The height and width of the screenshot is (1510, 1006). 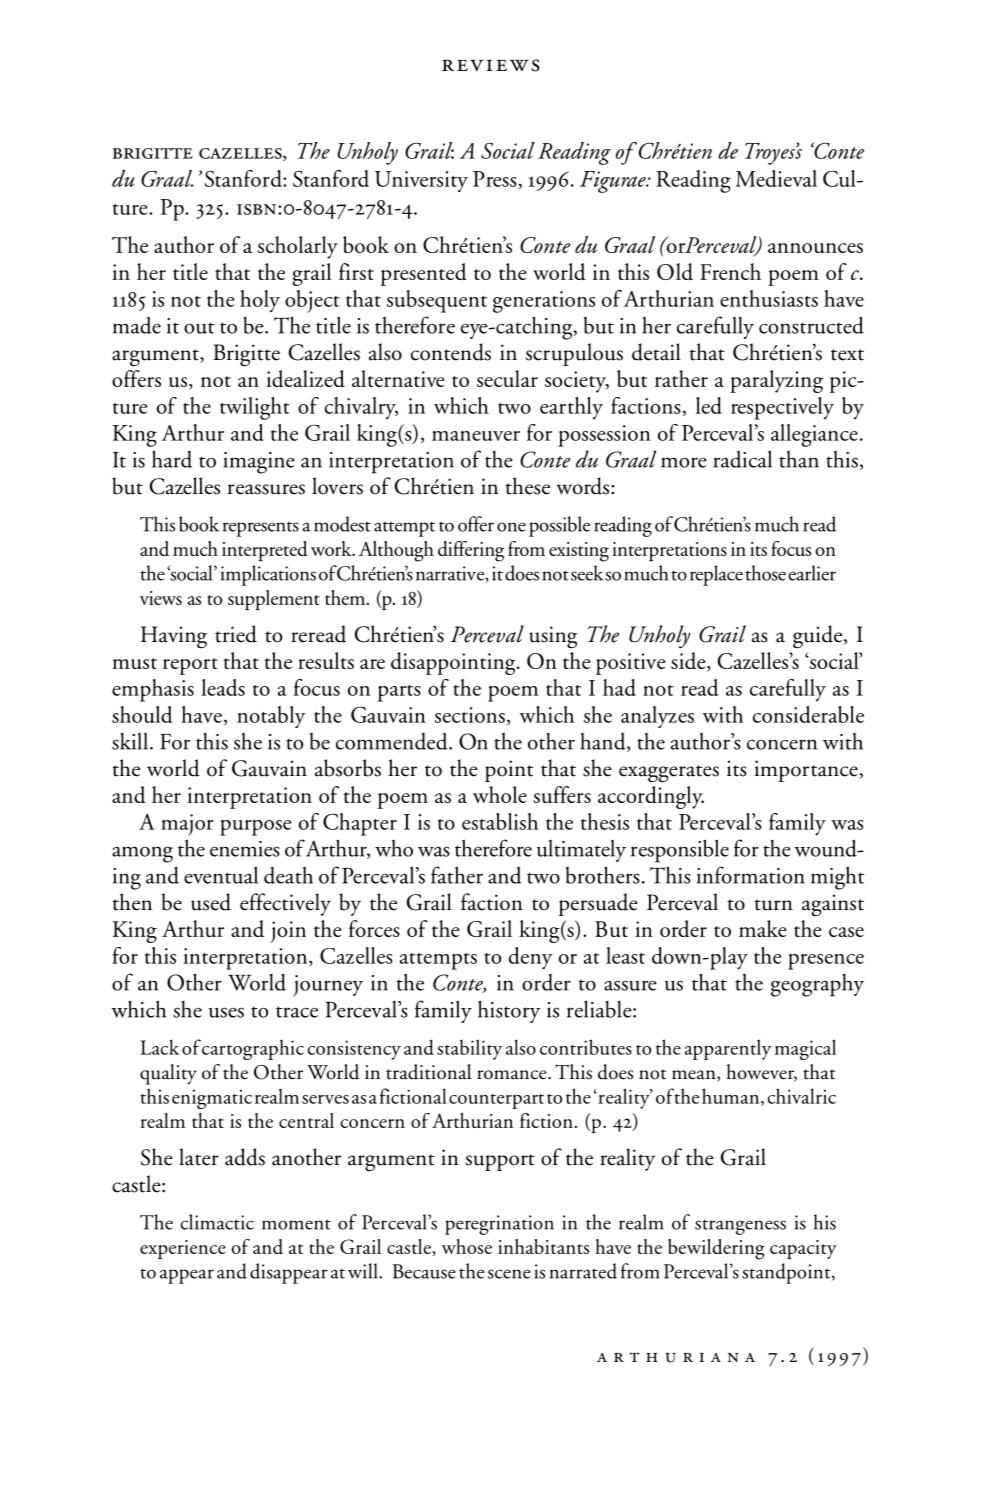 I want to click on information, so click(x=751, y=875).
